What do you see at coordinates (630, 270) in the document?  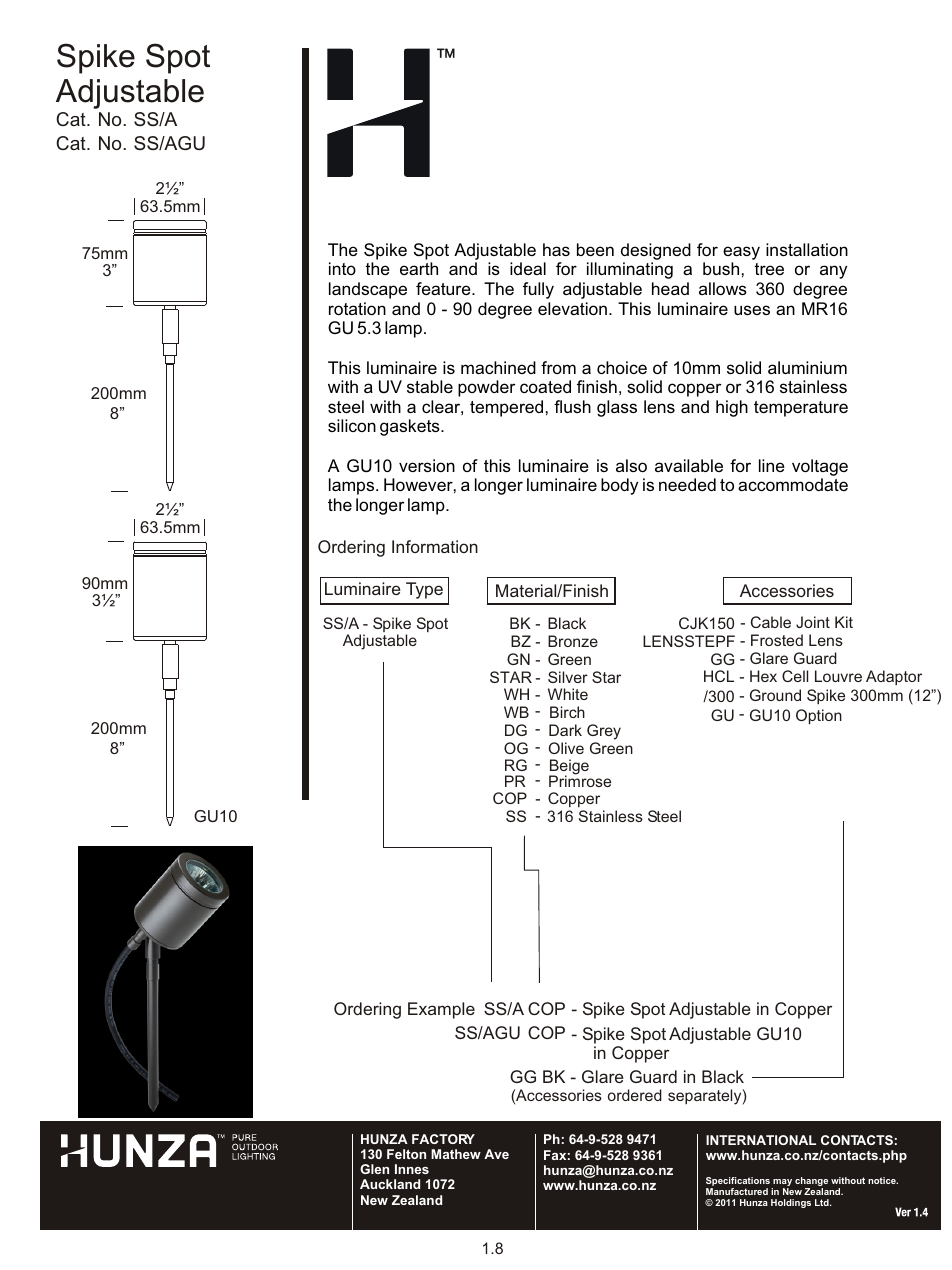 I see `illuminating` at bounding box center [630, 270].
